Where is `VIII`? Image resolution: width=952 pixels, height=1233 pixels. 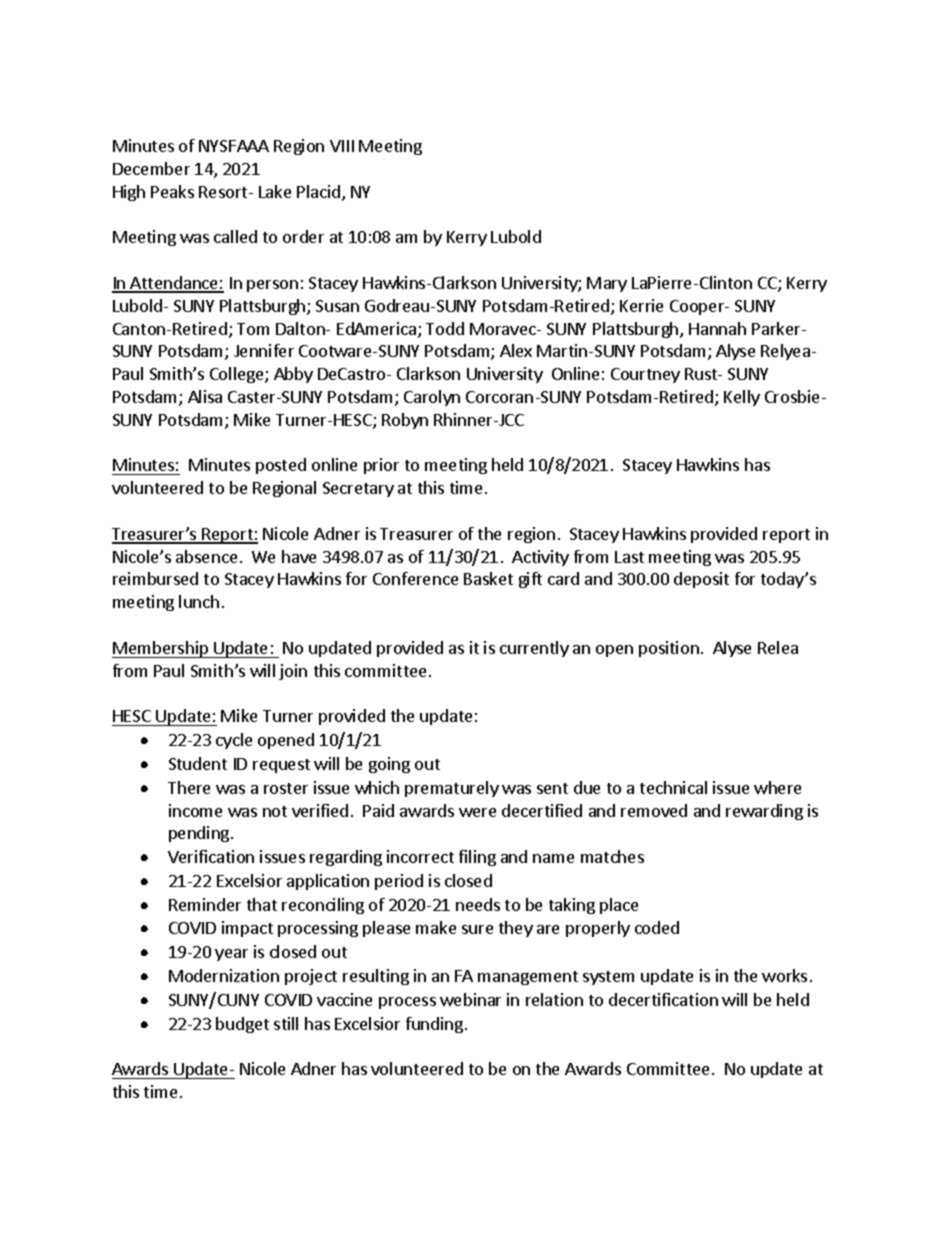
VIII is located at coordinates (342, 146).
